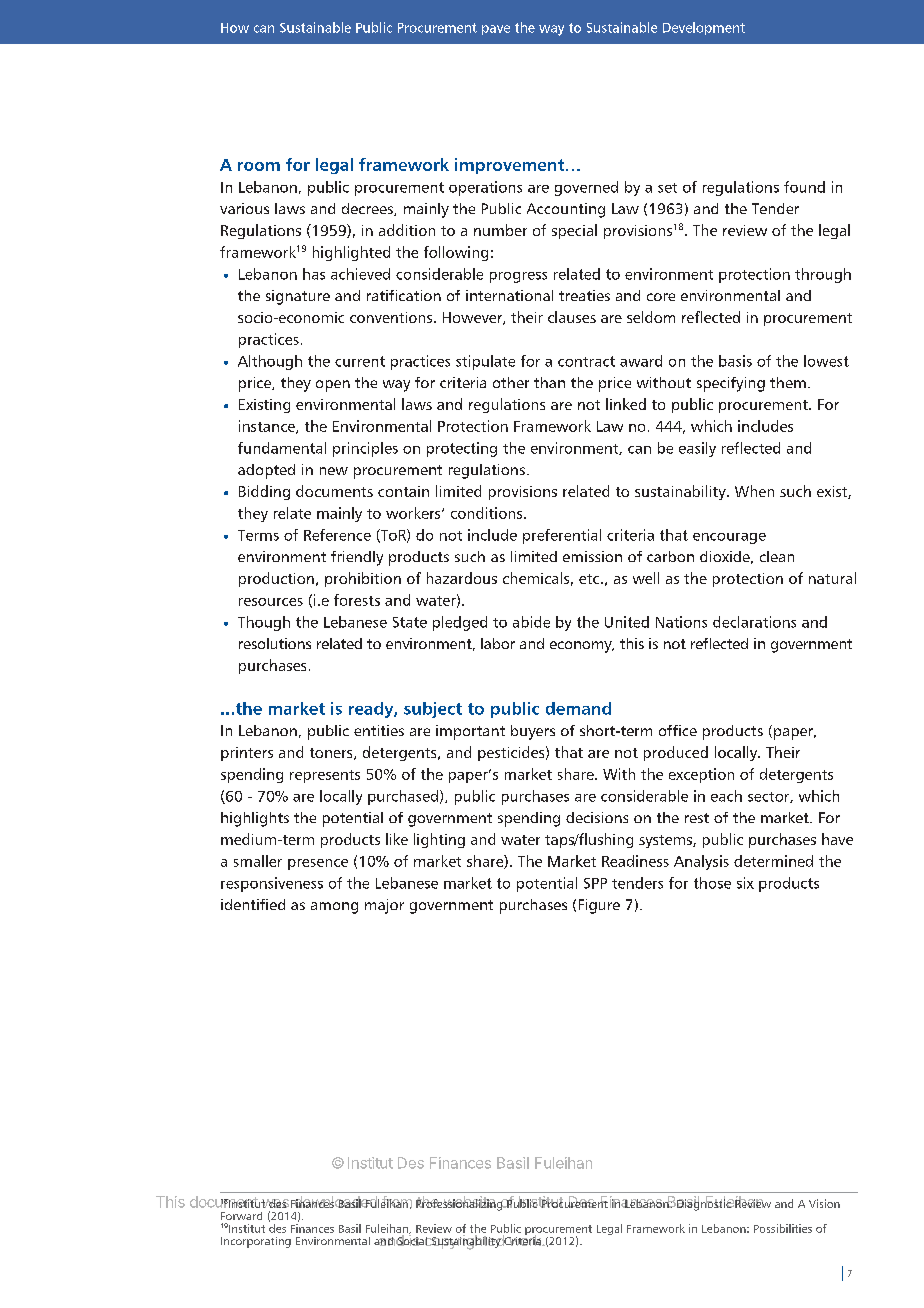 The image size is (924, 1308). I want to click on room, so click(259, 166).
